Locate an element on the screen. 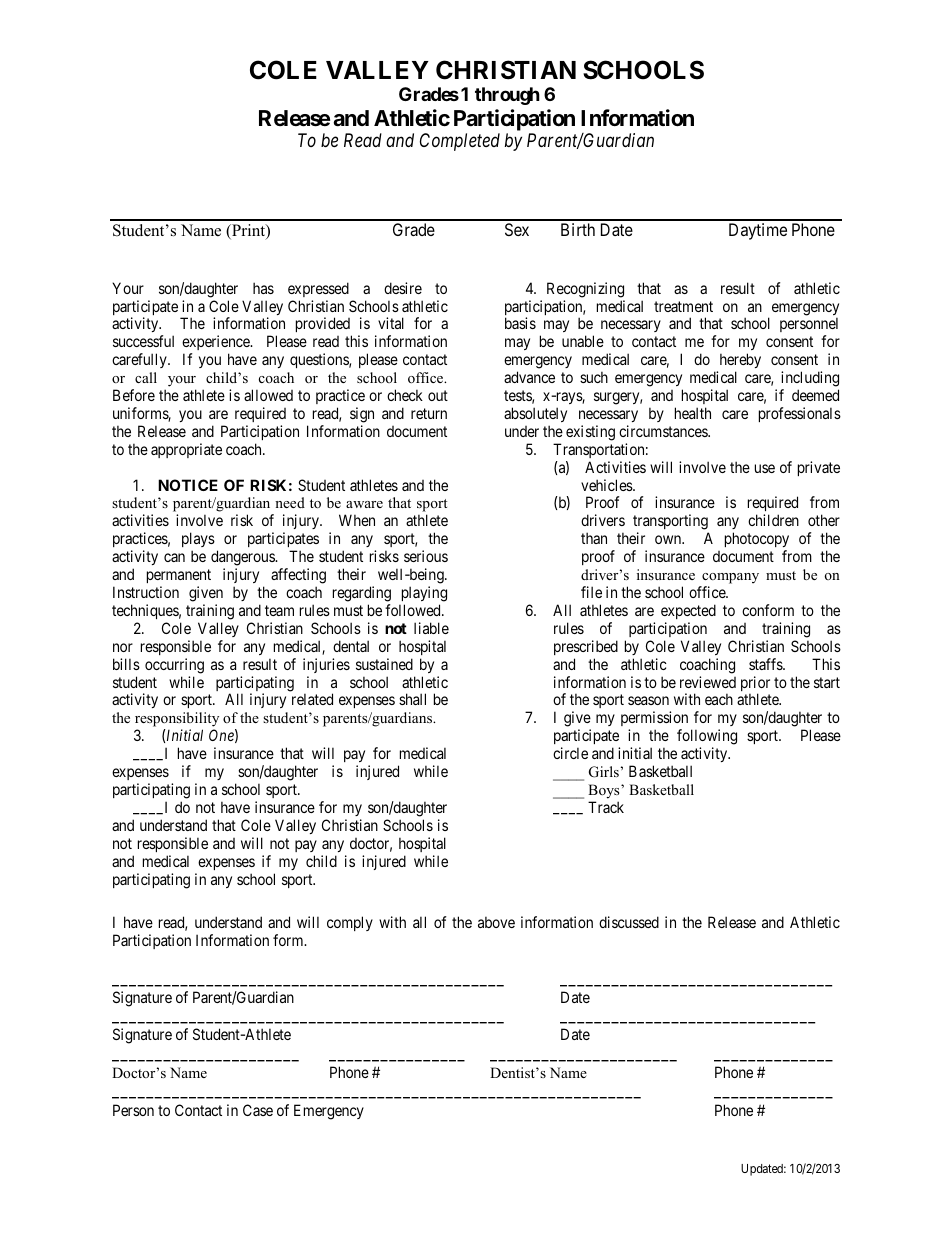  Completed is located at coordinates (460, 142).
